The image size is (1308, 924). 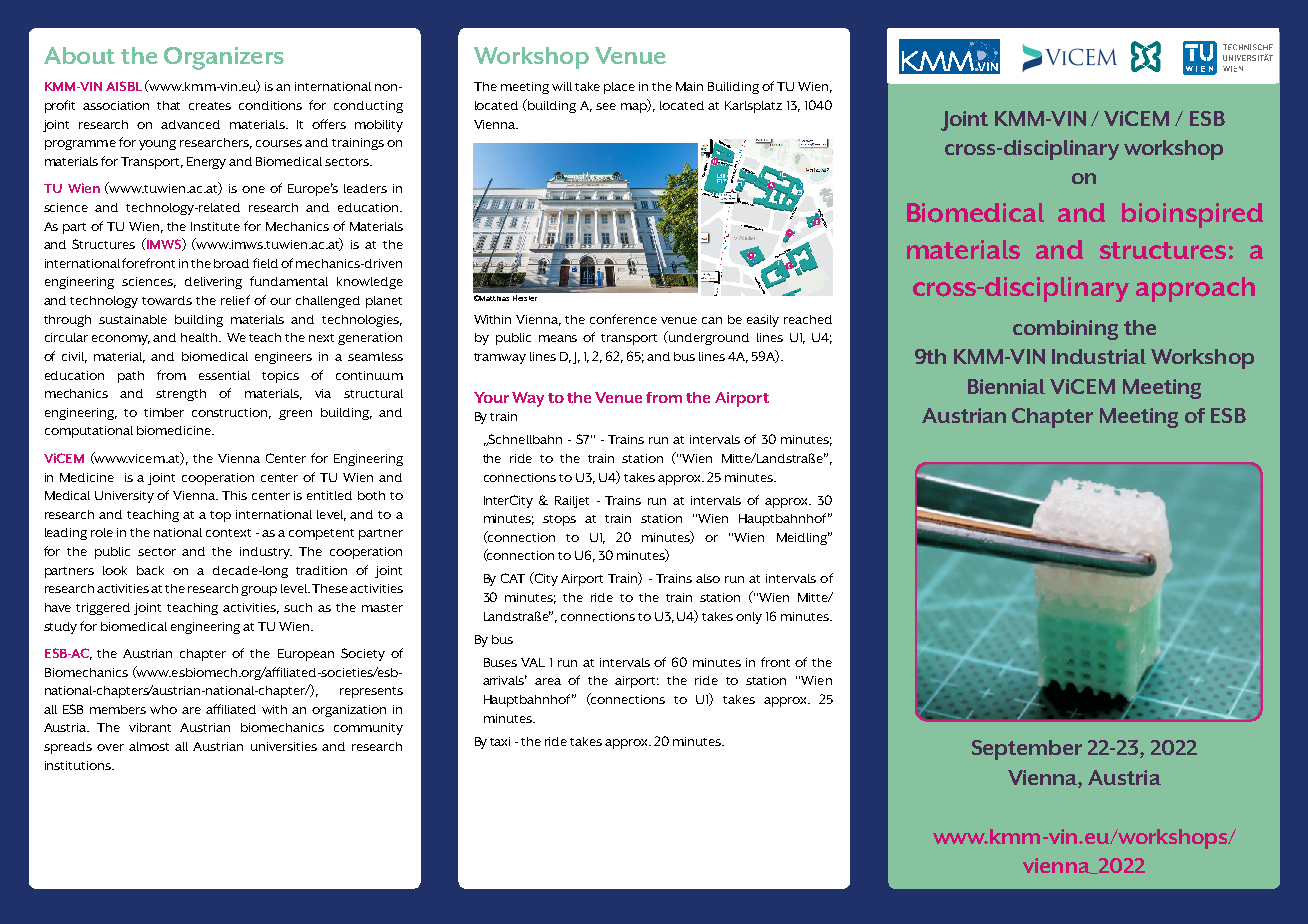 What do you see at coordinates (619, 88) in the document?
I see `place` at bounding box center [619, 88].
